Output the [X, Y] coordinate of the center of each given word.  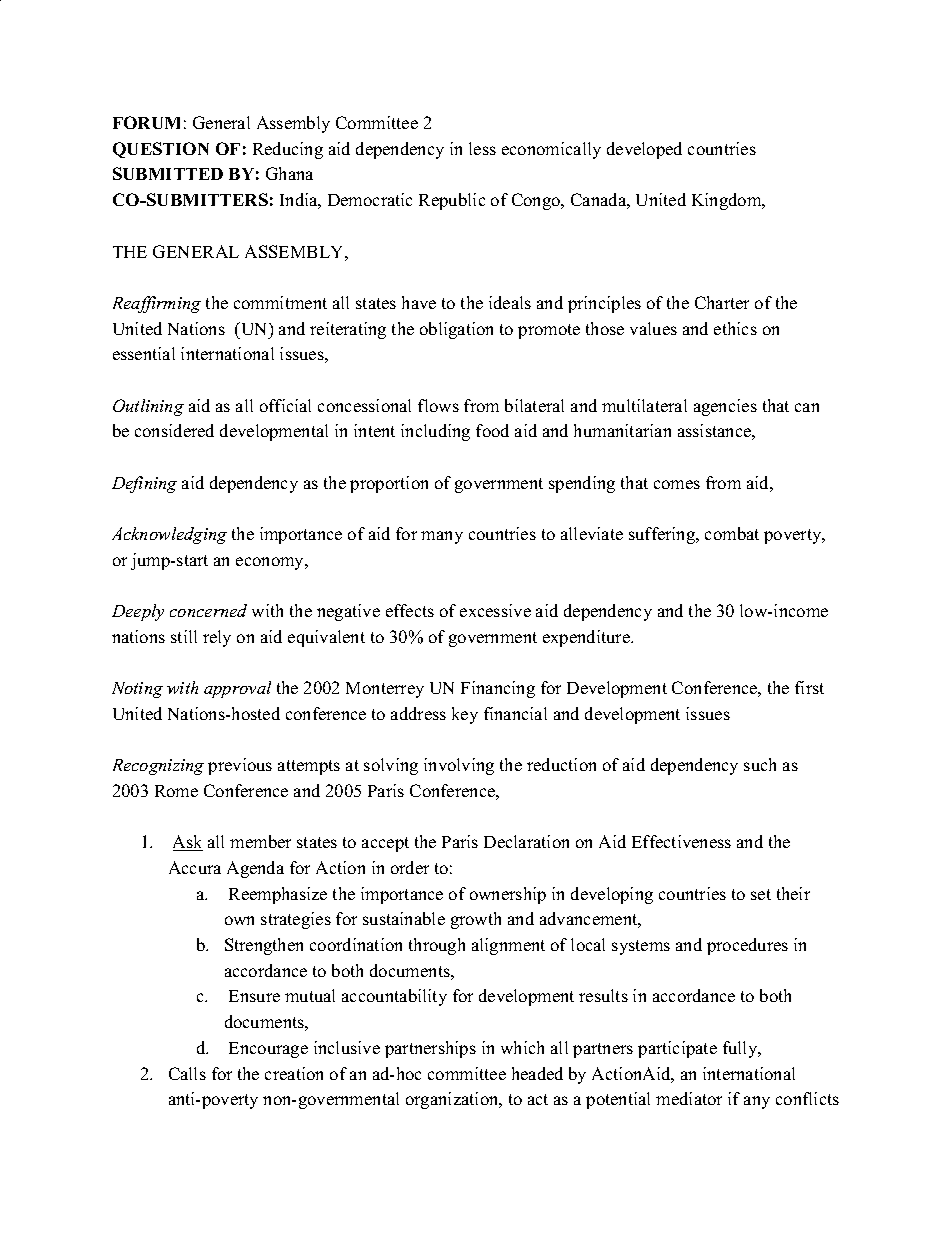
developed [644, 150]
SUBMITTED [168, 173]
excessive [495, 610]
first [809, 687]
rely [217, 638]
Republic [452, 201]
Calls [187, 1073]
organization [453, 1100]
